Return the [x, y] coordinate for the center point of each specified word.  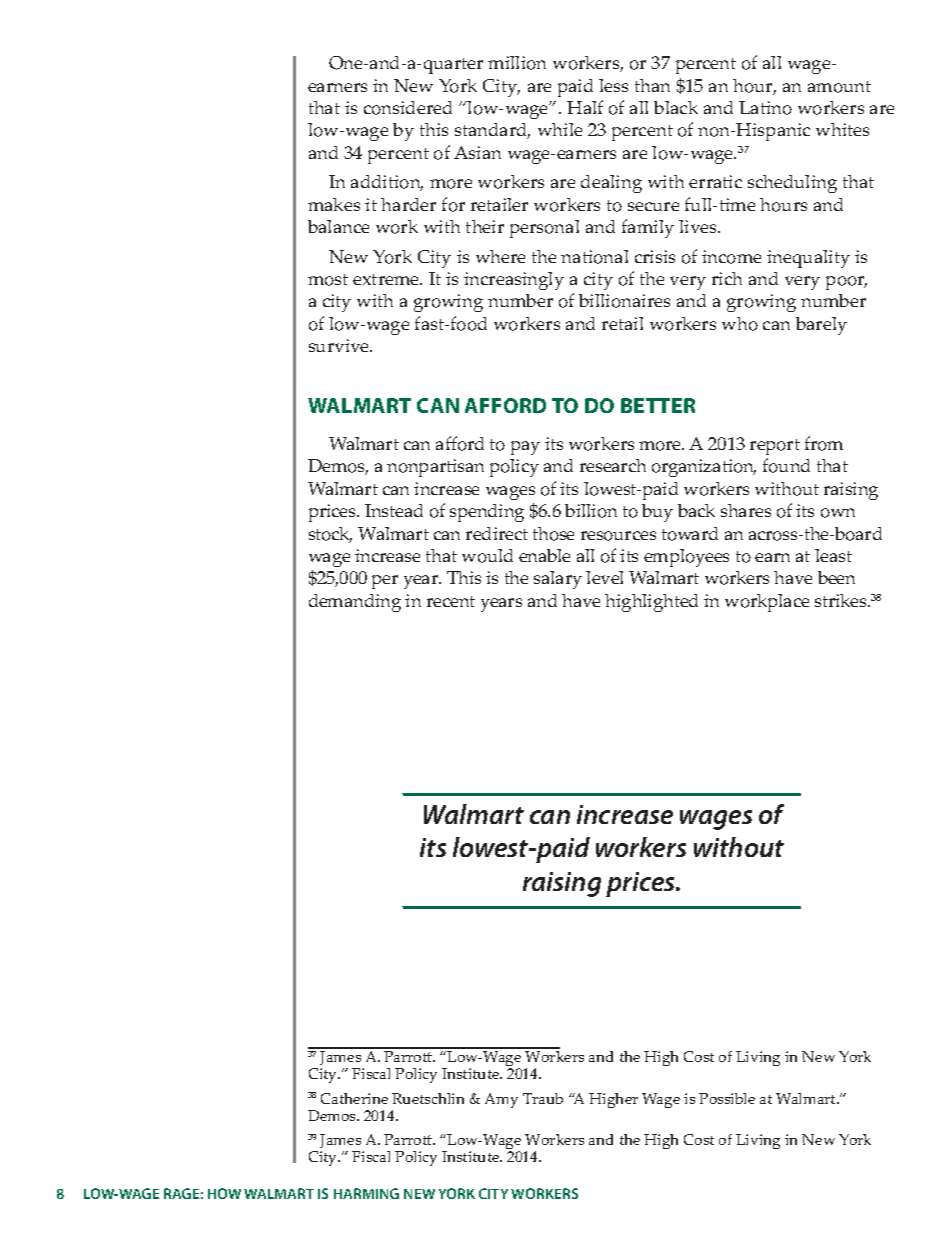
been [836, 577]
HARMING [366, 1193]
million [517, 63]
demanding [355, 603]
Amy [501, 1100]
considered [408, 108]
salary [558, 580]
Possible [727, 1098]
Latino [765, 108]
